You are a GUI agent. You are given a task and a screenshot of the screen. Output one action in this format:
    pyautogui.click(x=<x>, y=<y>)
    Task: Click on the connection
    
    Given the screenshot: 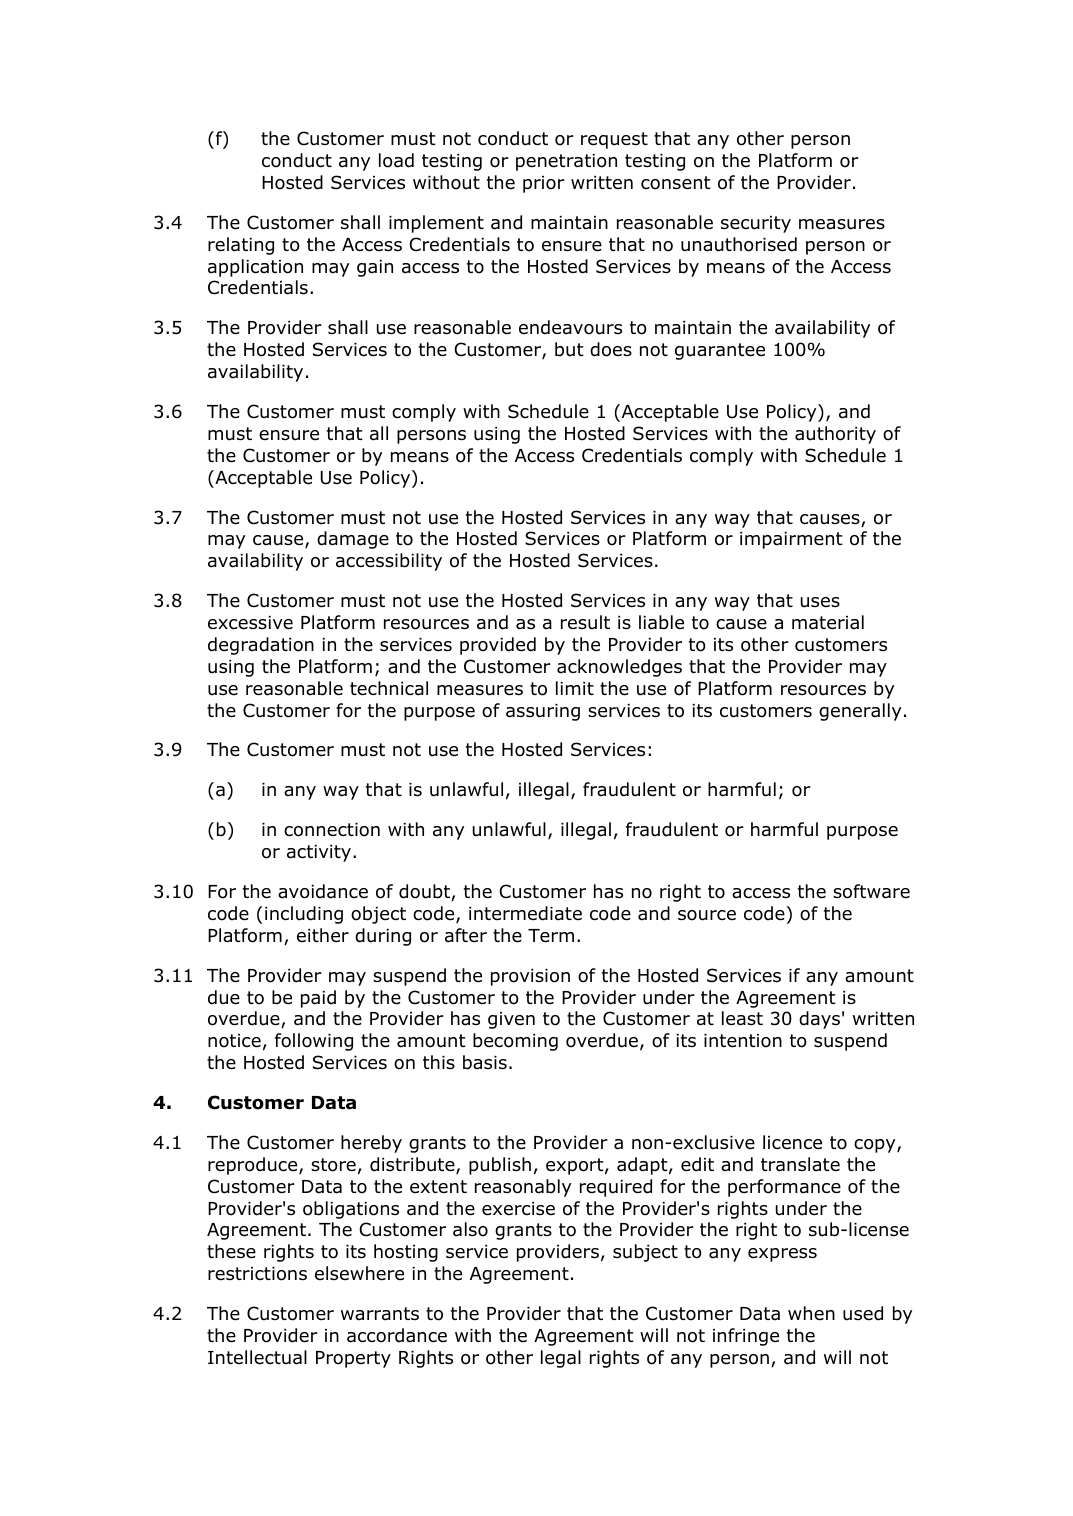 What is the action you would take?
    pyautogui.click(x=332, y=830)
